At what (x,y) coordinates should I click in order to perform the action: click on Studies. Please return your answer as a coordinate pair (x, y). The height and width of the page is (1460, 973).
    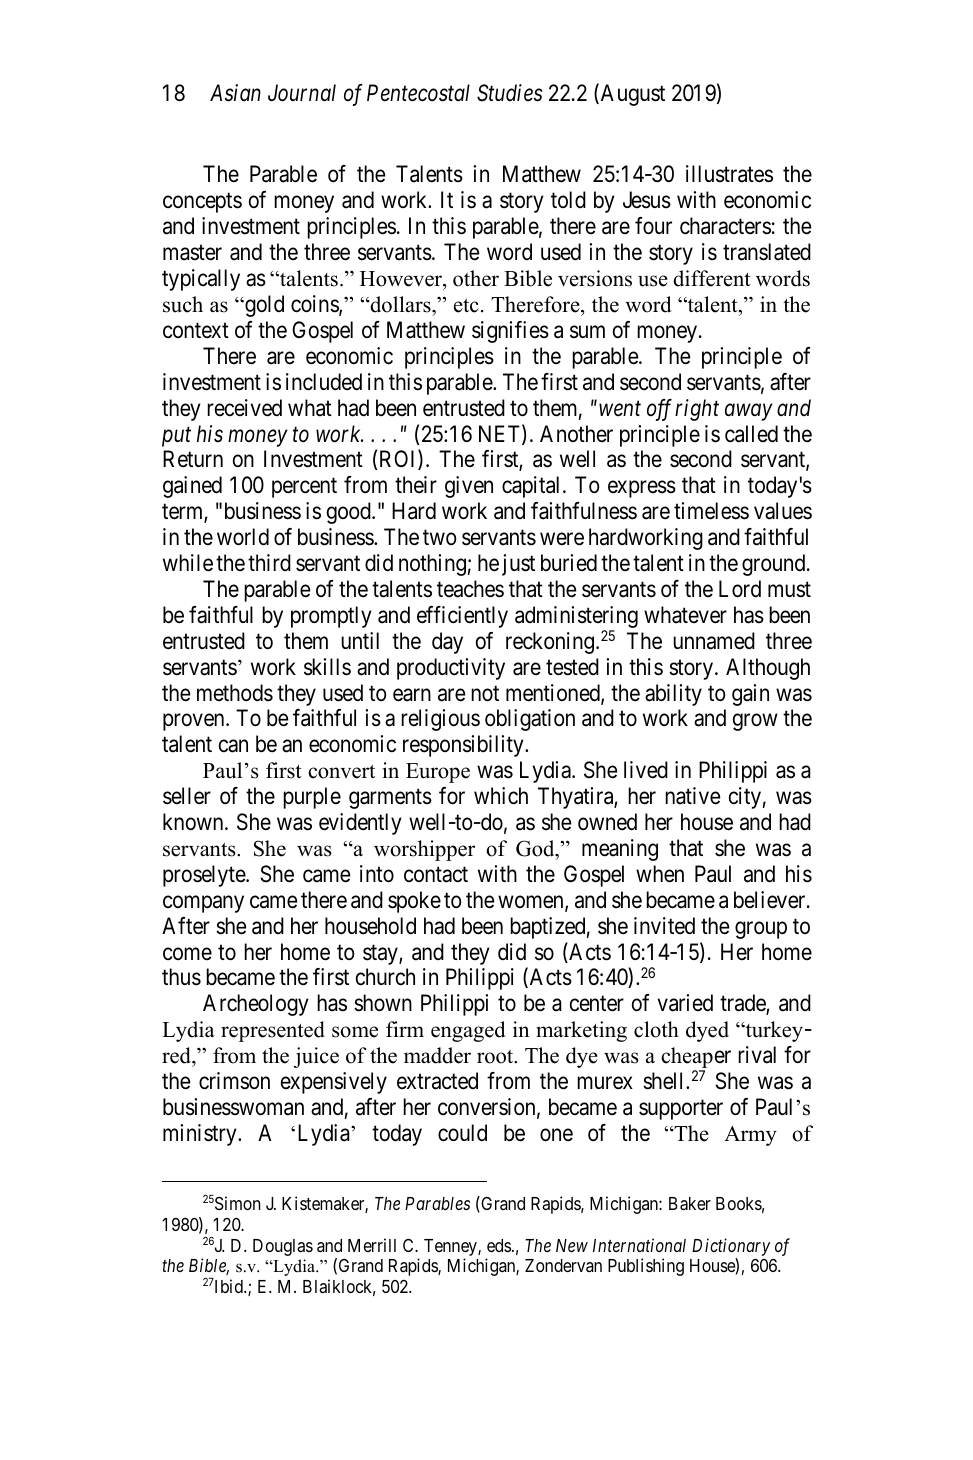
    Looking at the image, I should click on (510, 93).
